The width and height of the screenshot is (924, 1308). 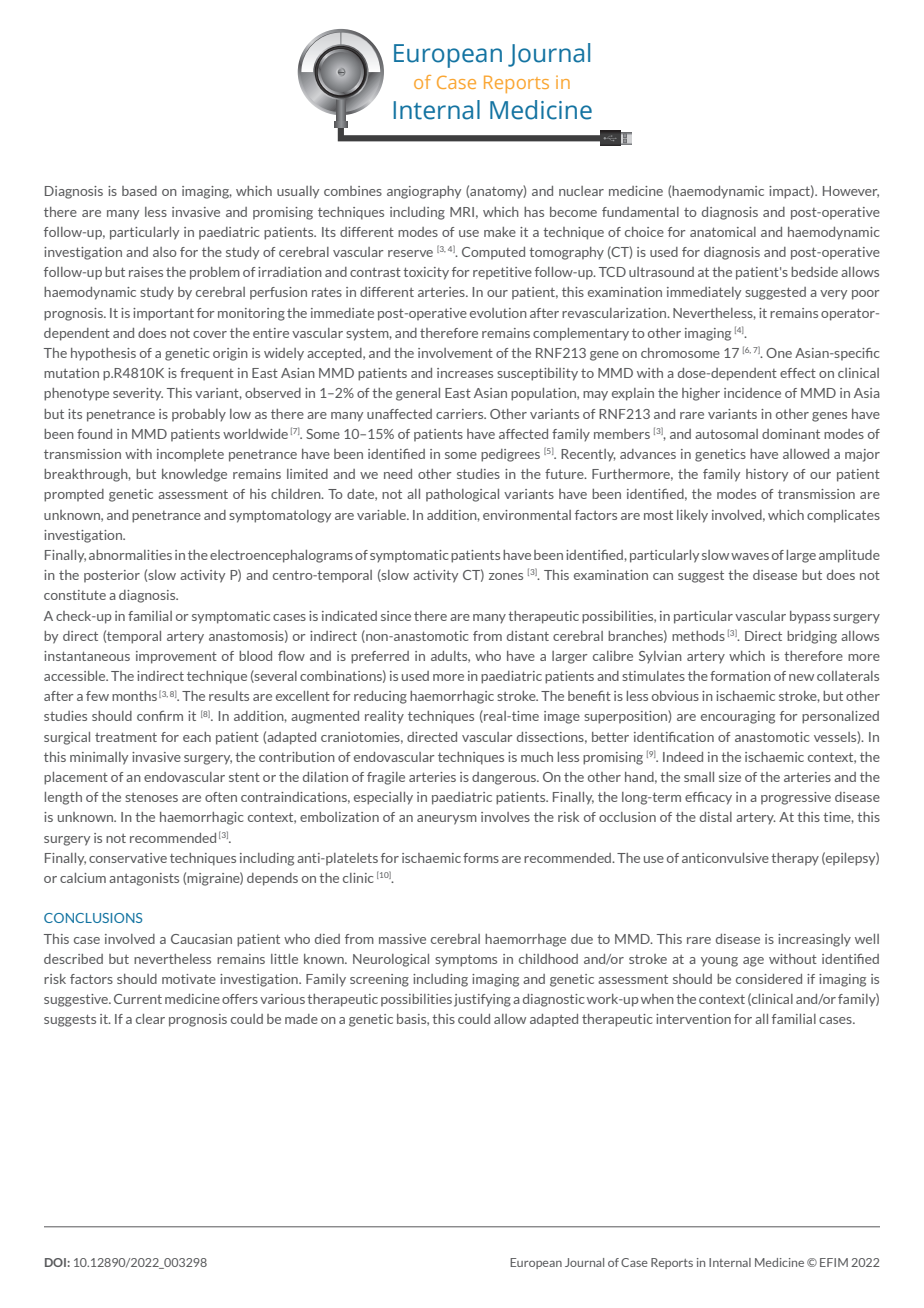 I want to click on much, so click(x=537, y=757).
